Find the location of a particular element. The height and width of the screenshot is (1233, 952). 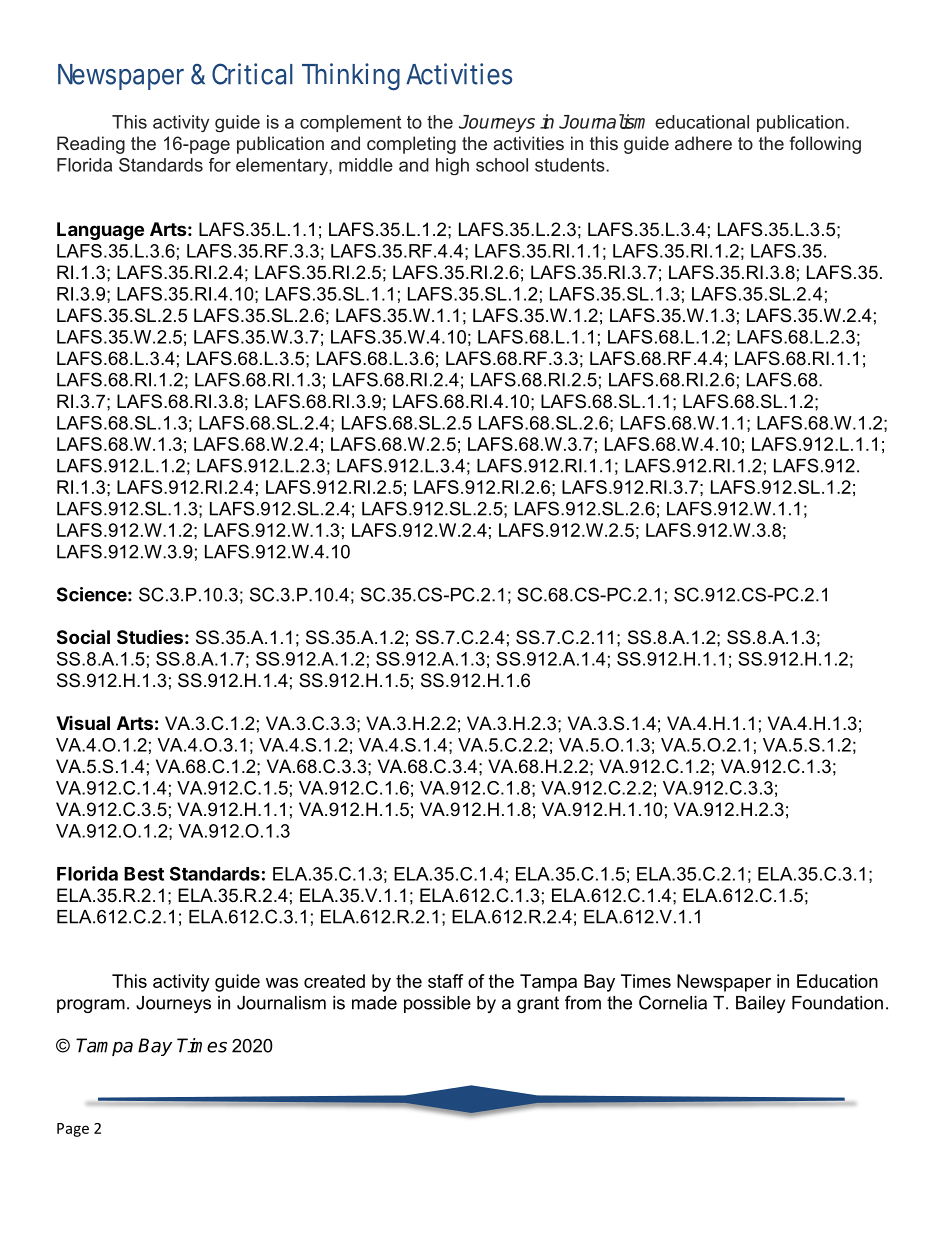

Bailey is located at coordinates (760, 1004).
